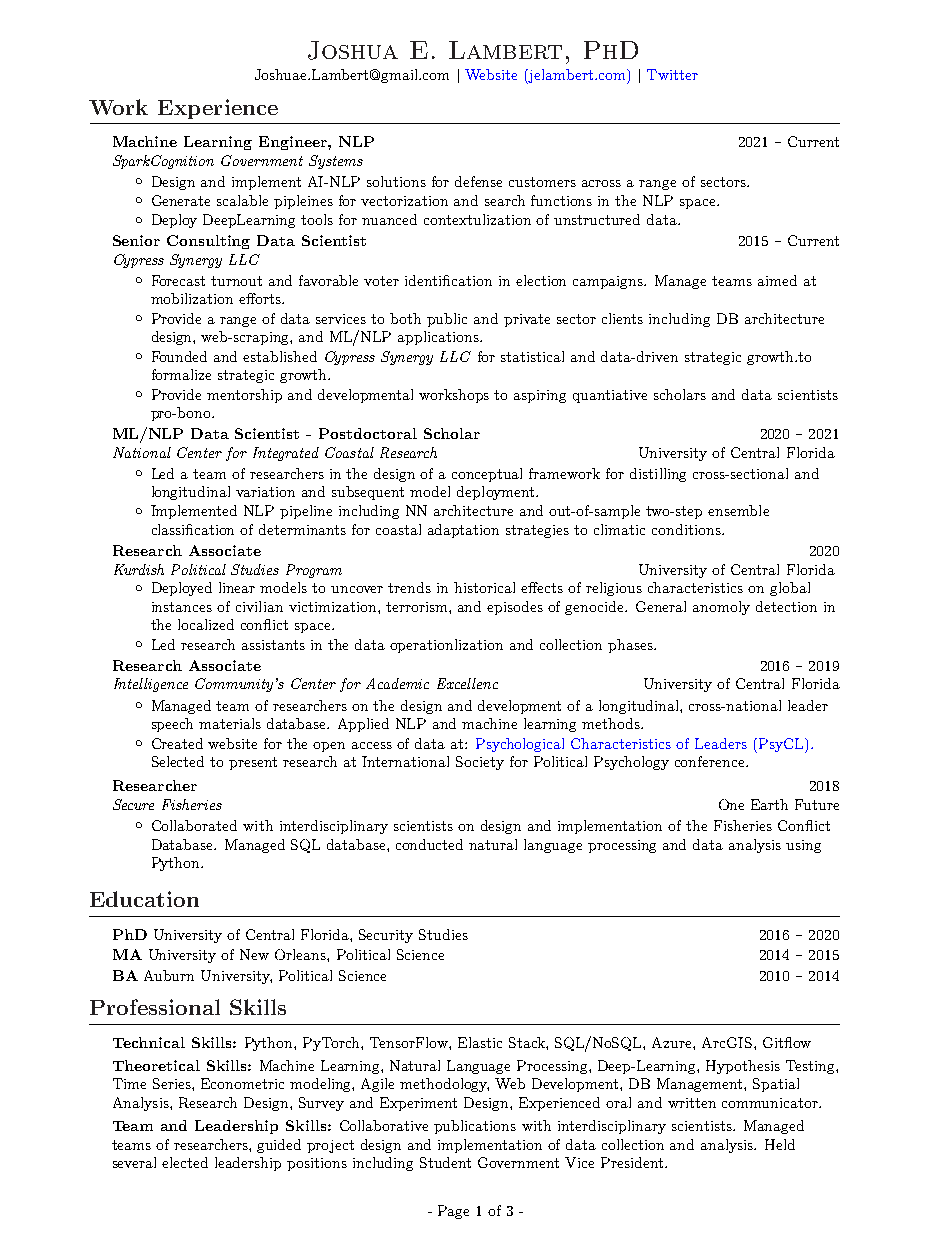 The image size is (952, 1233). I want to click on defense, so click(478, 181).
